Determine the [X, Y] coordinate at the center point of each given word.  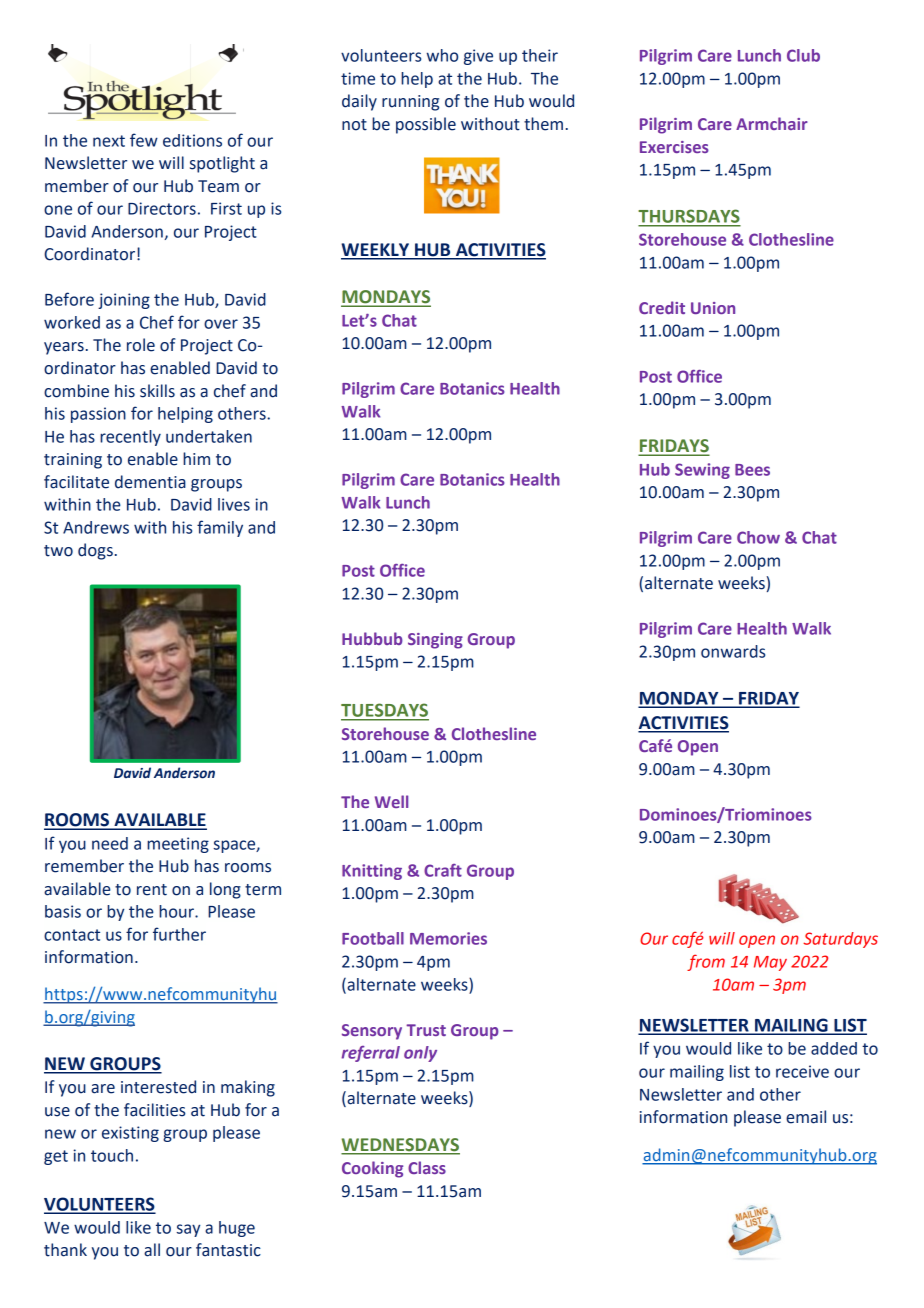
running [410, 103]
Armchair [772, 123]
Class [427, 1167]
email [806, 1117]
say [188, 1230]
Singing [435, 641]
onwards [733, 651]
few [144, 140]
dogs [95, 551]
